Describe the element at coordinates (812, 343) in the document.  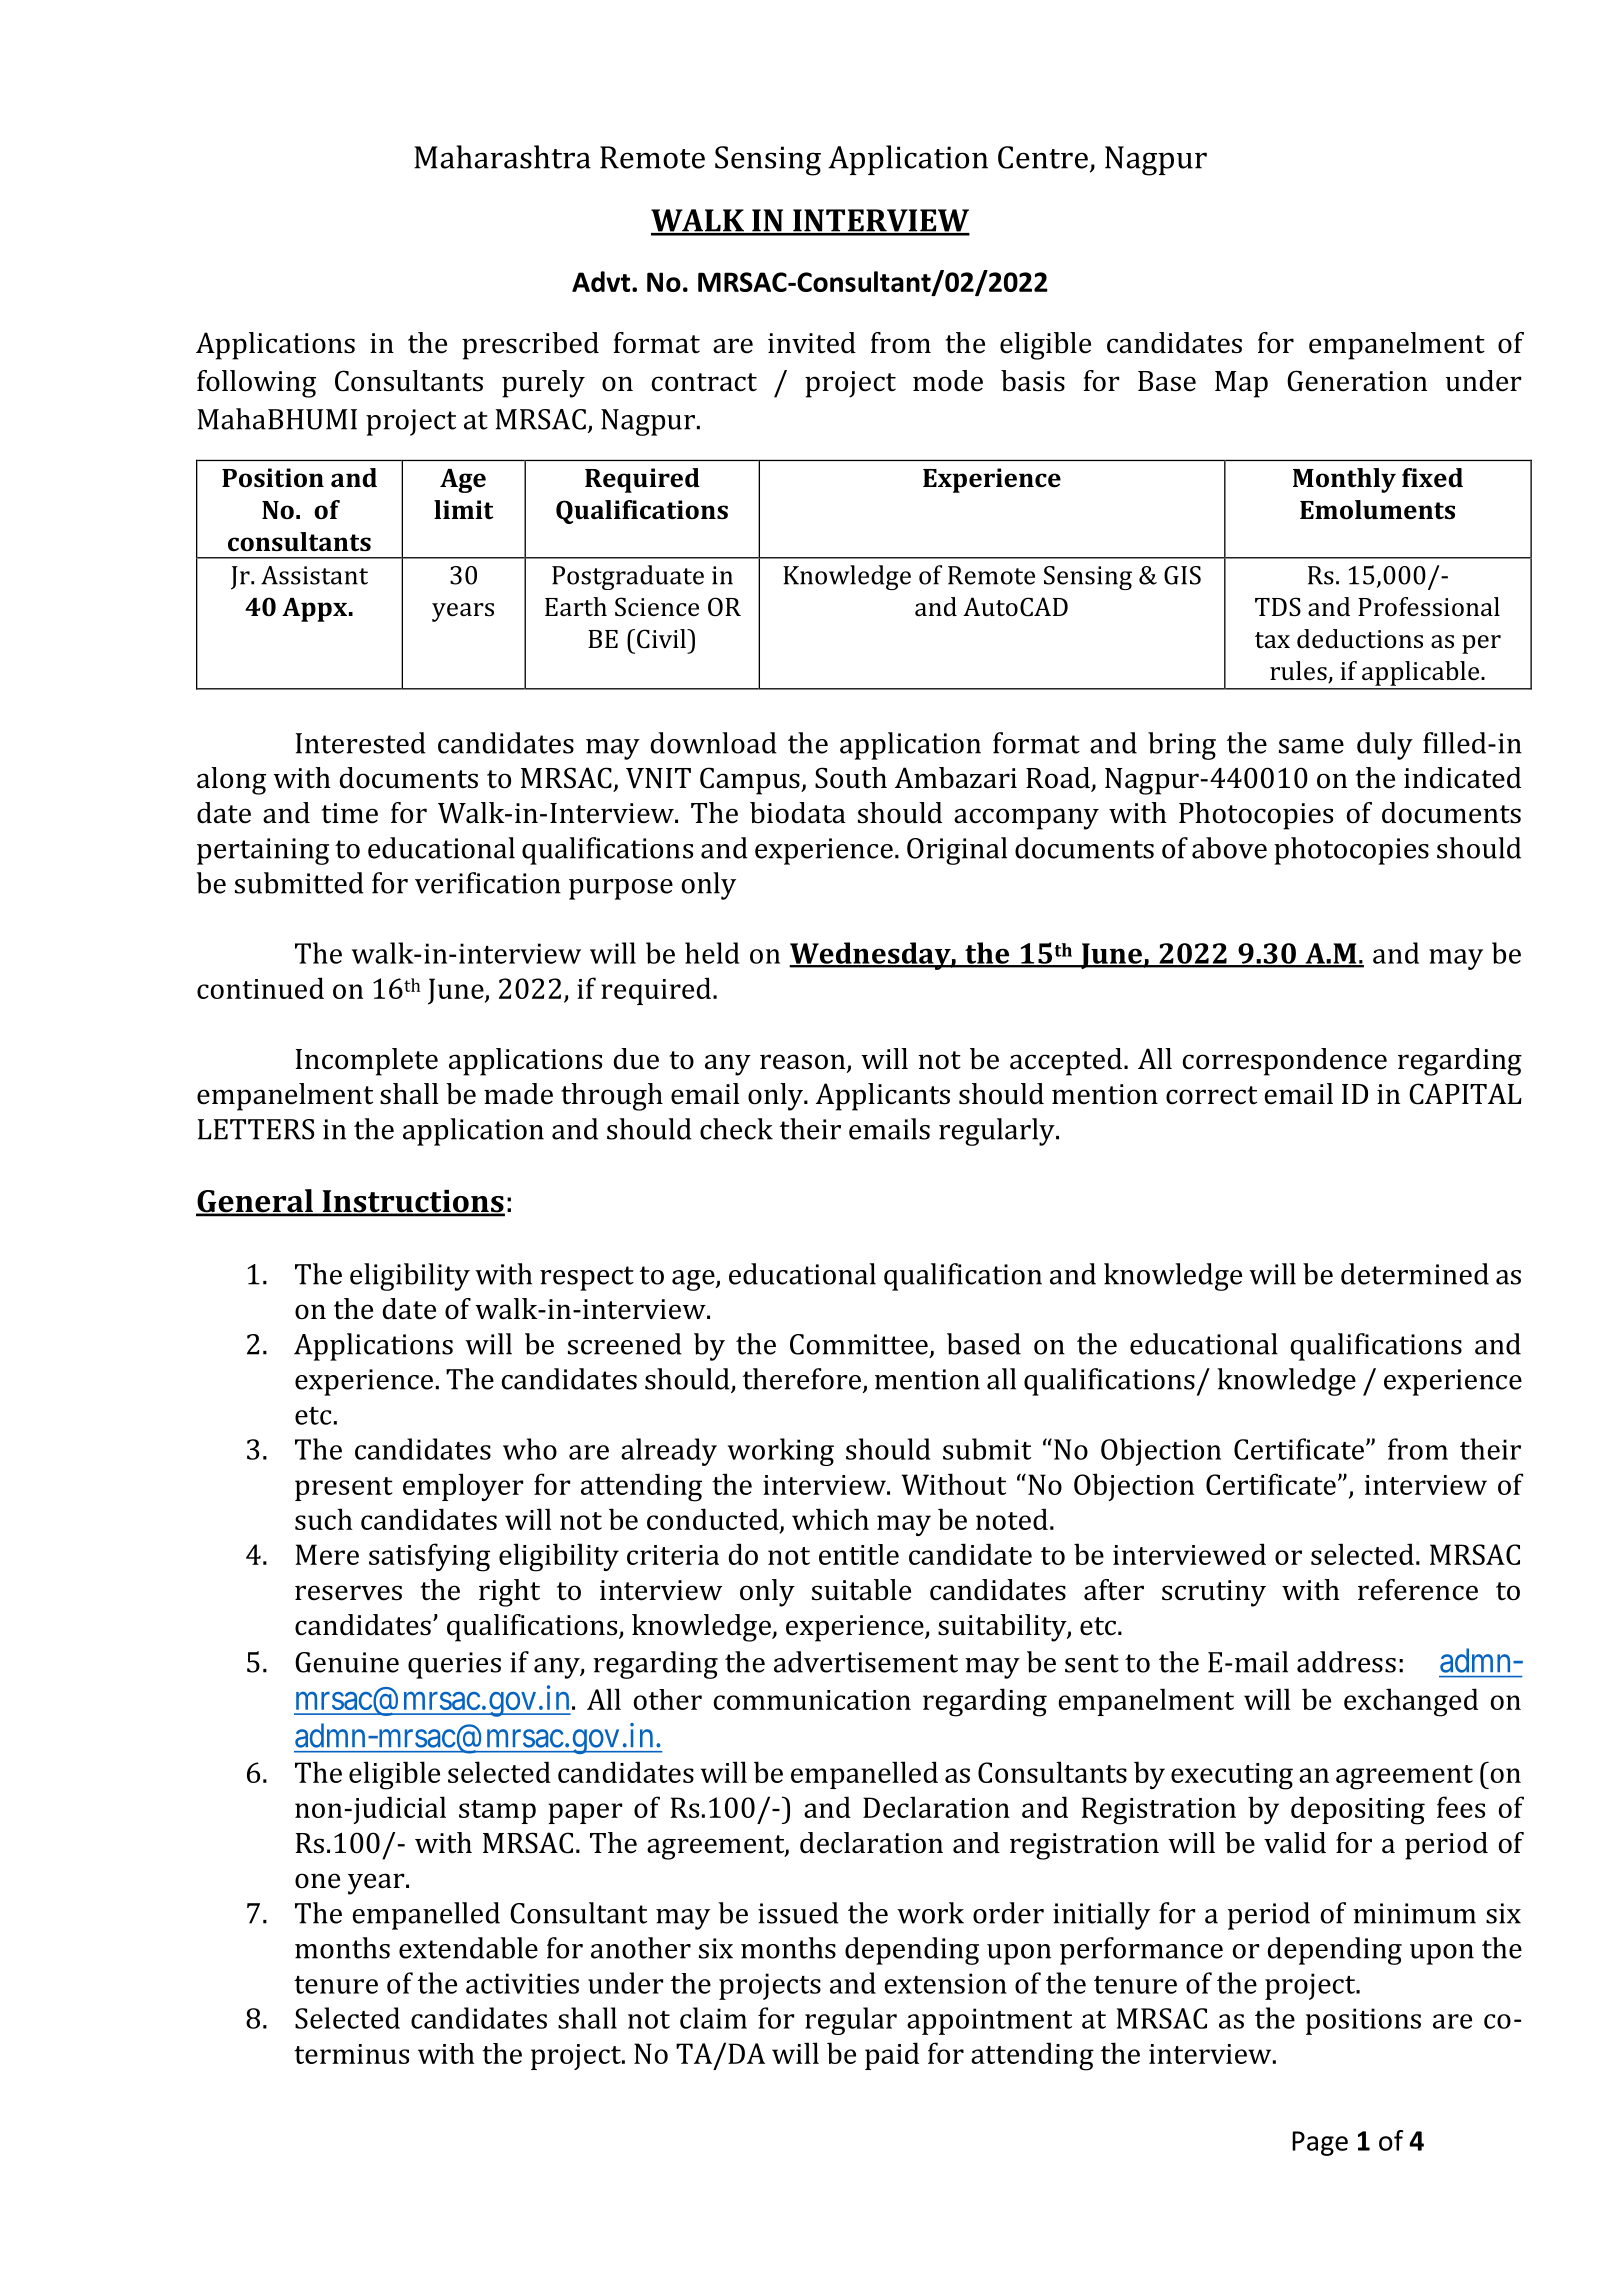
I see `invited` at that location.
